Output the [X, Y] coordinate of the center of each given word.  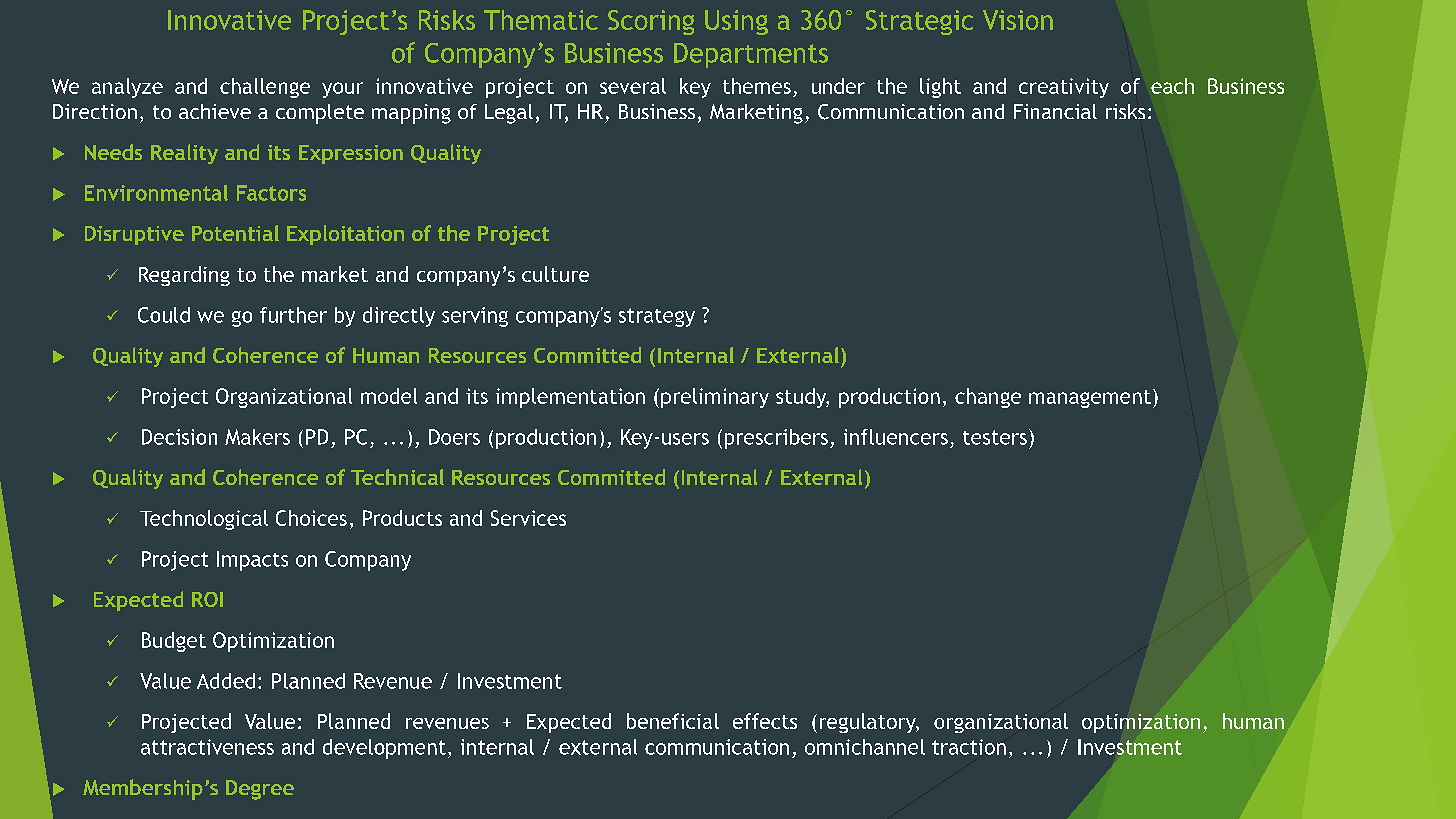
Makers [257, 437]
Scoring [651, 22]
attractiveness [207, 747]
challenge [265, 88]
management [1090, 399]
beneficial [673, 721]
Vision [1018, 20]
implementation [570, 398]
